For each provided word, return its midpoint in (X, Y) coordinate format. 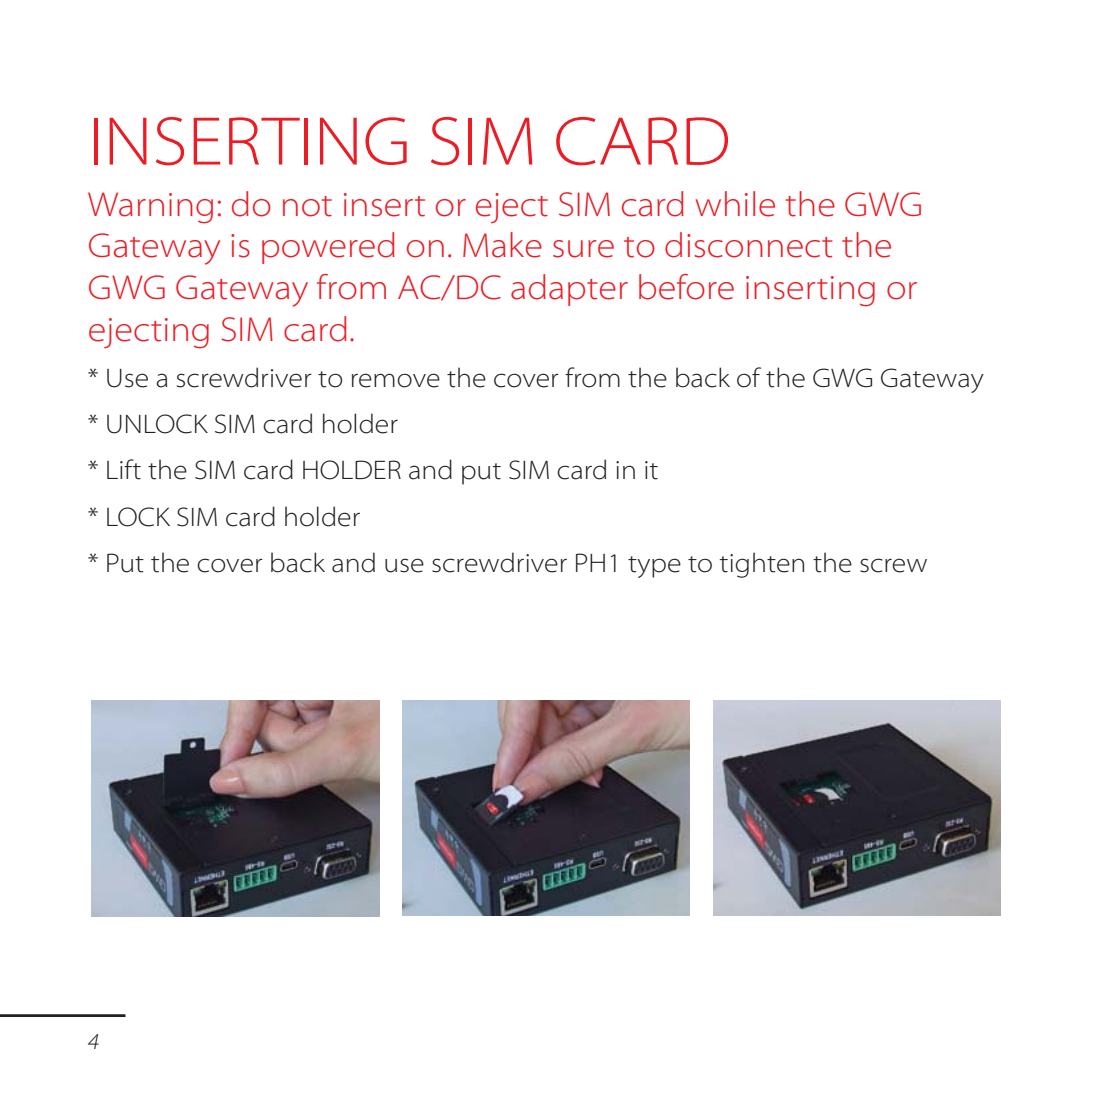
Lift (124, 469)
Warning (150, 208)
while (735, 204)
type (654, 567)
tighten (761, 565)
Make (502, 245)
